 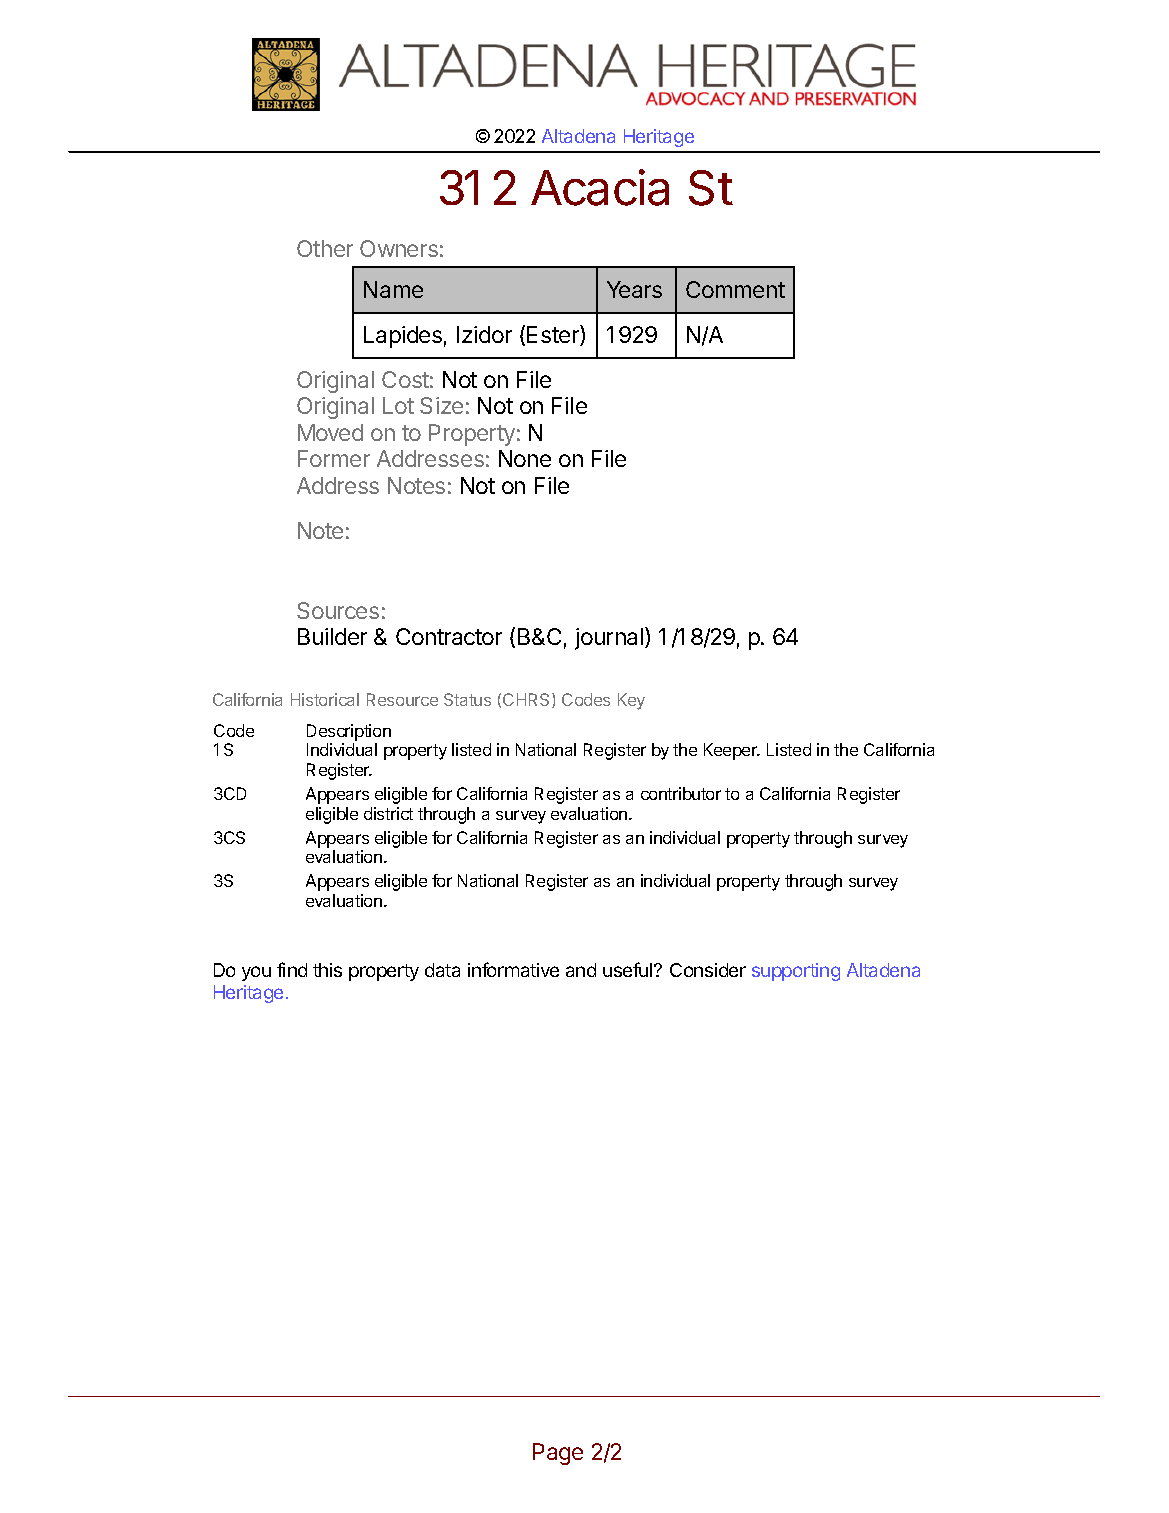 I want to click on this, so click(x=327, y=970).
